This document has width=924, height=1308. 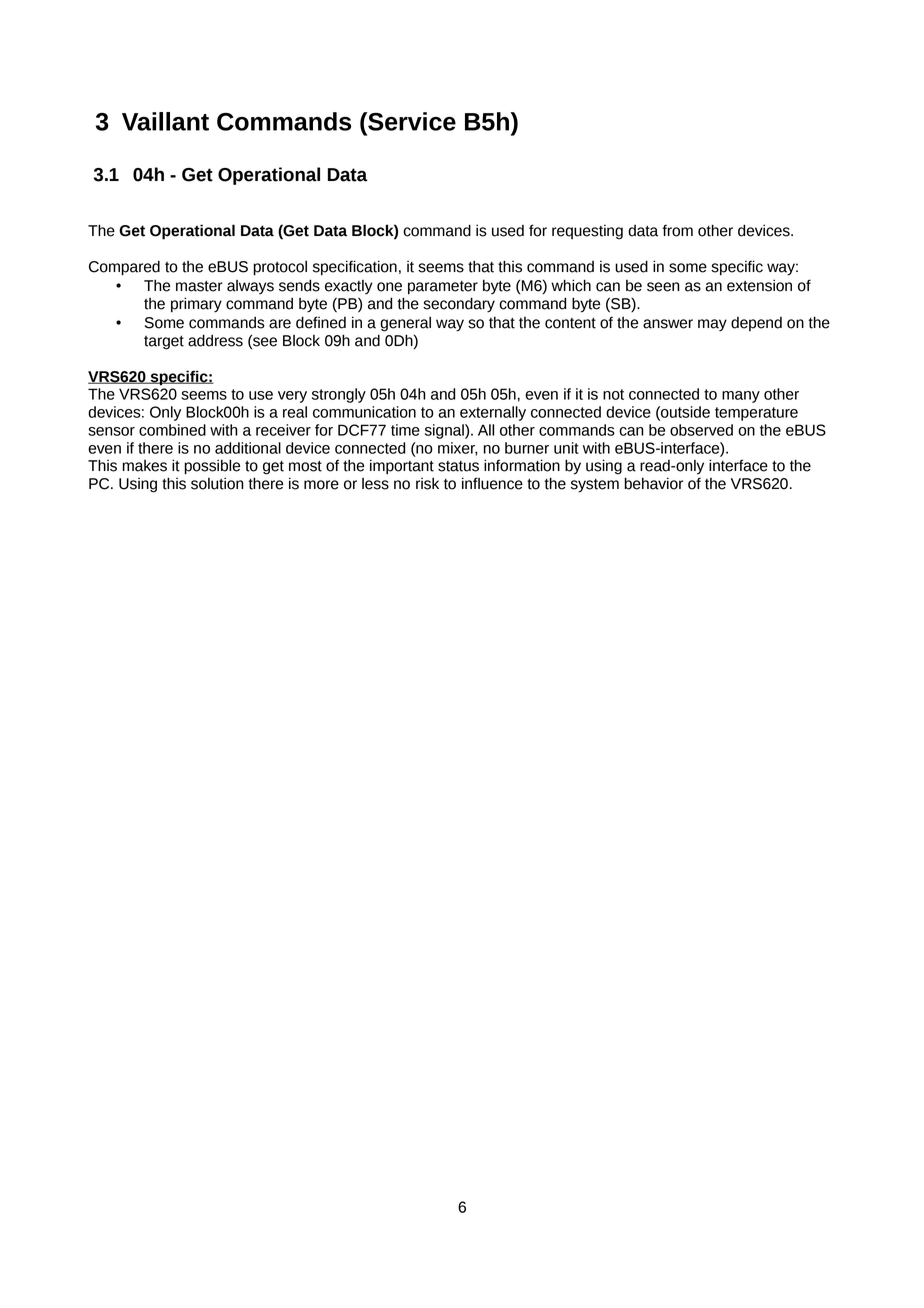 What do you see at coordinates (427, 483) in the document?
I see `risk` at bounding box center [427, 483].
